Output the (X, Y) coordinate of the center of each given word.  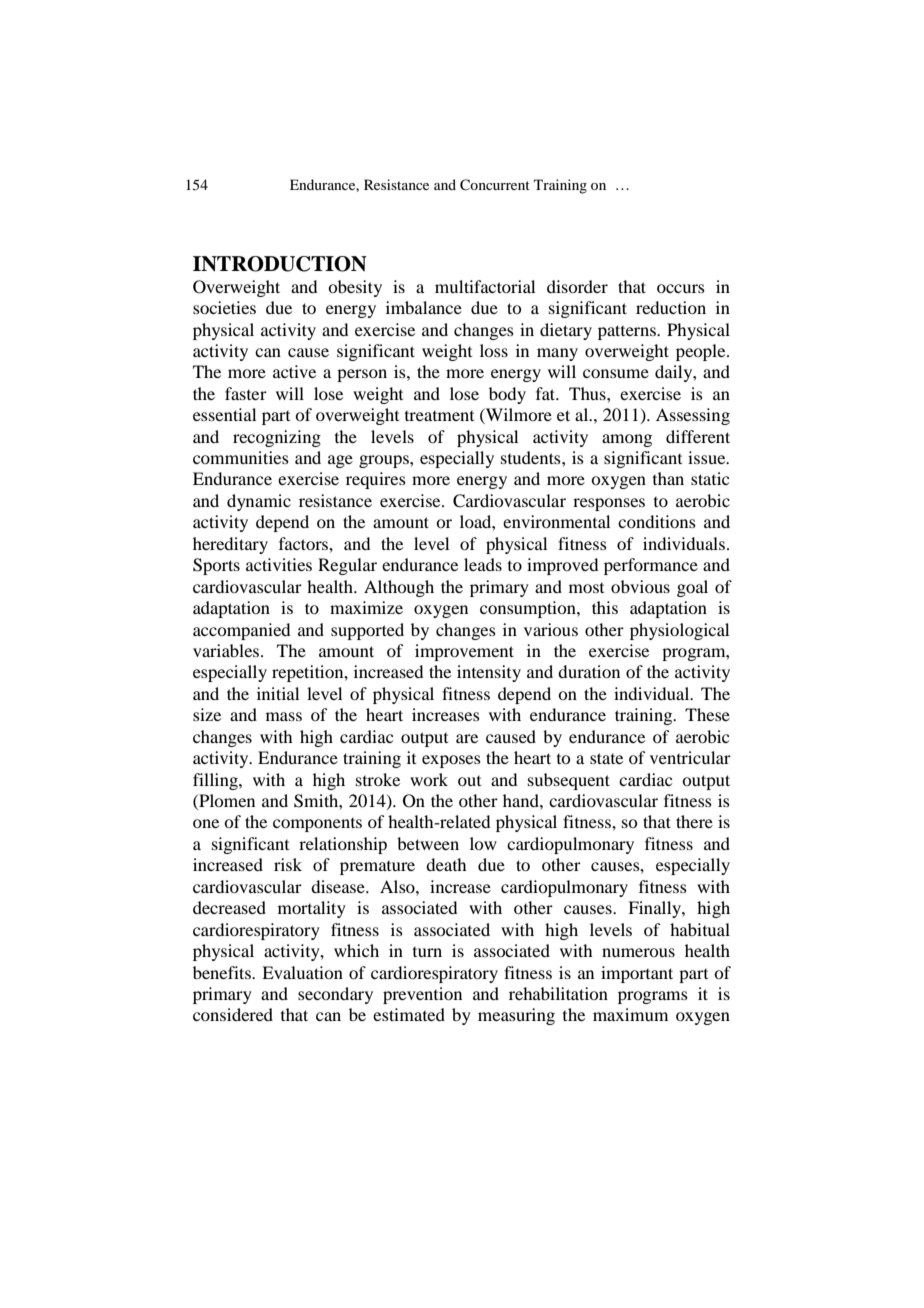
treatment (439, 416)
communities (241, 457)
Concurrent (495, 185)
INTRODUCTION (280, 264)
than (668, 478)
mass (284, 716)
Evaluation (302, 972)
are (467, 738)
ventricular (690, 757)
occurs (681, 288)
